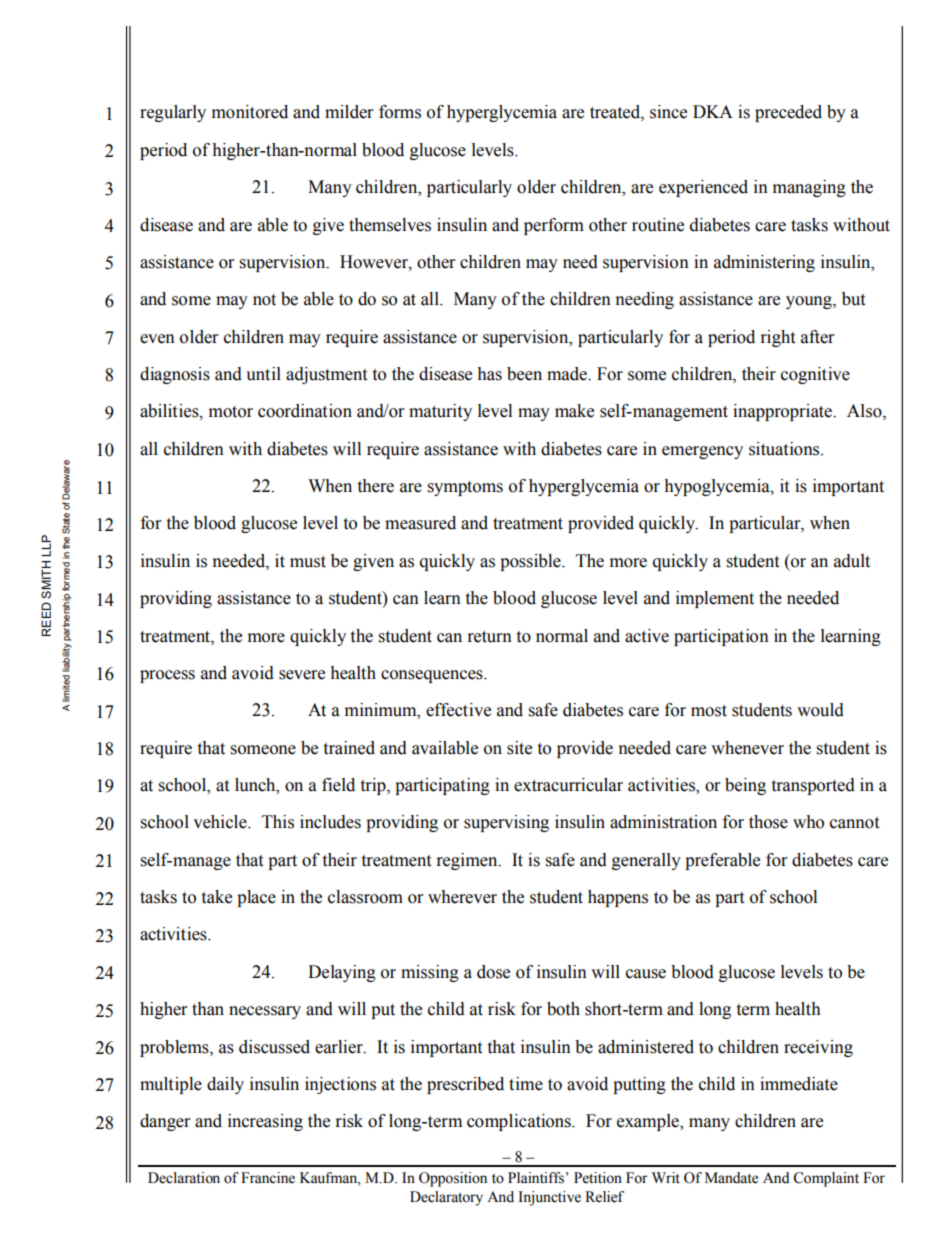 This screenshot has height=1233, width=952. What do you see at coordinates (788, 113) in the screenshot?
I see `preceded` at bounding box center [788, 113].
